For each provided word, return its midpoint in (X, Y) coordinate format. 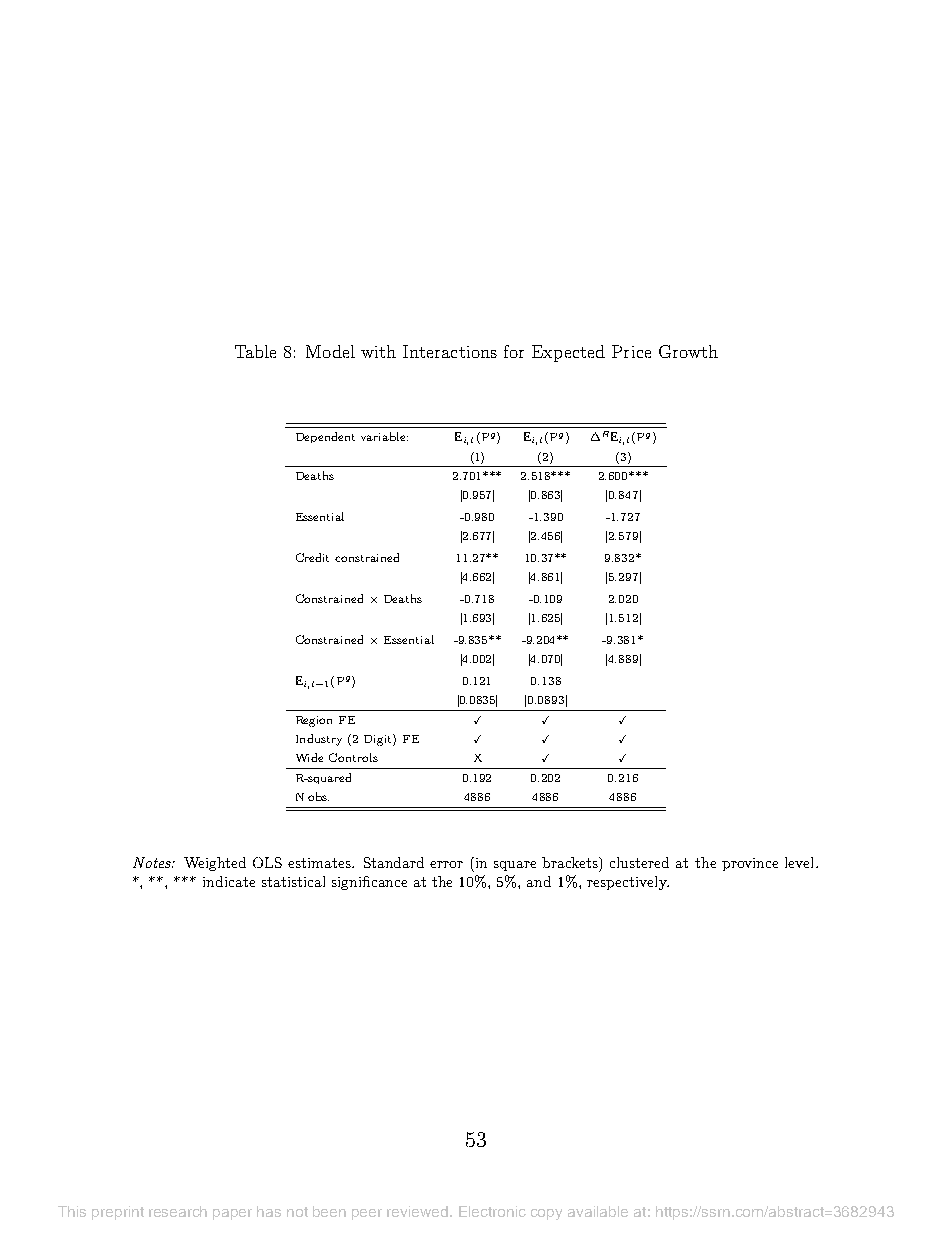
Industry (319, 740)
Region (314, 721)
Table (255, 351)
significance (369, 883)
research (178, 1211)
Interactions (450, 351)
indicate (229, 881)
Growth (688, 351)
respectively (628, 883)
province (750, 864)
